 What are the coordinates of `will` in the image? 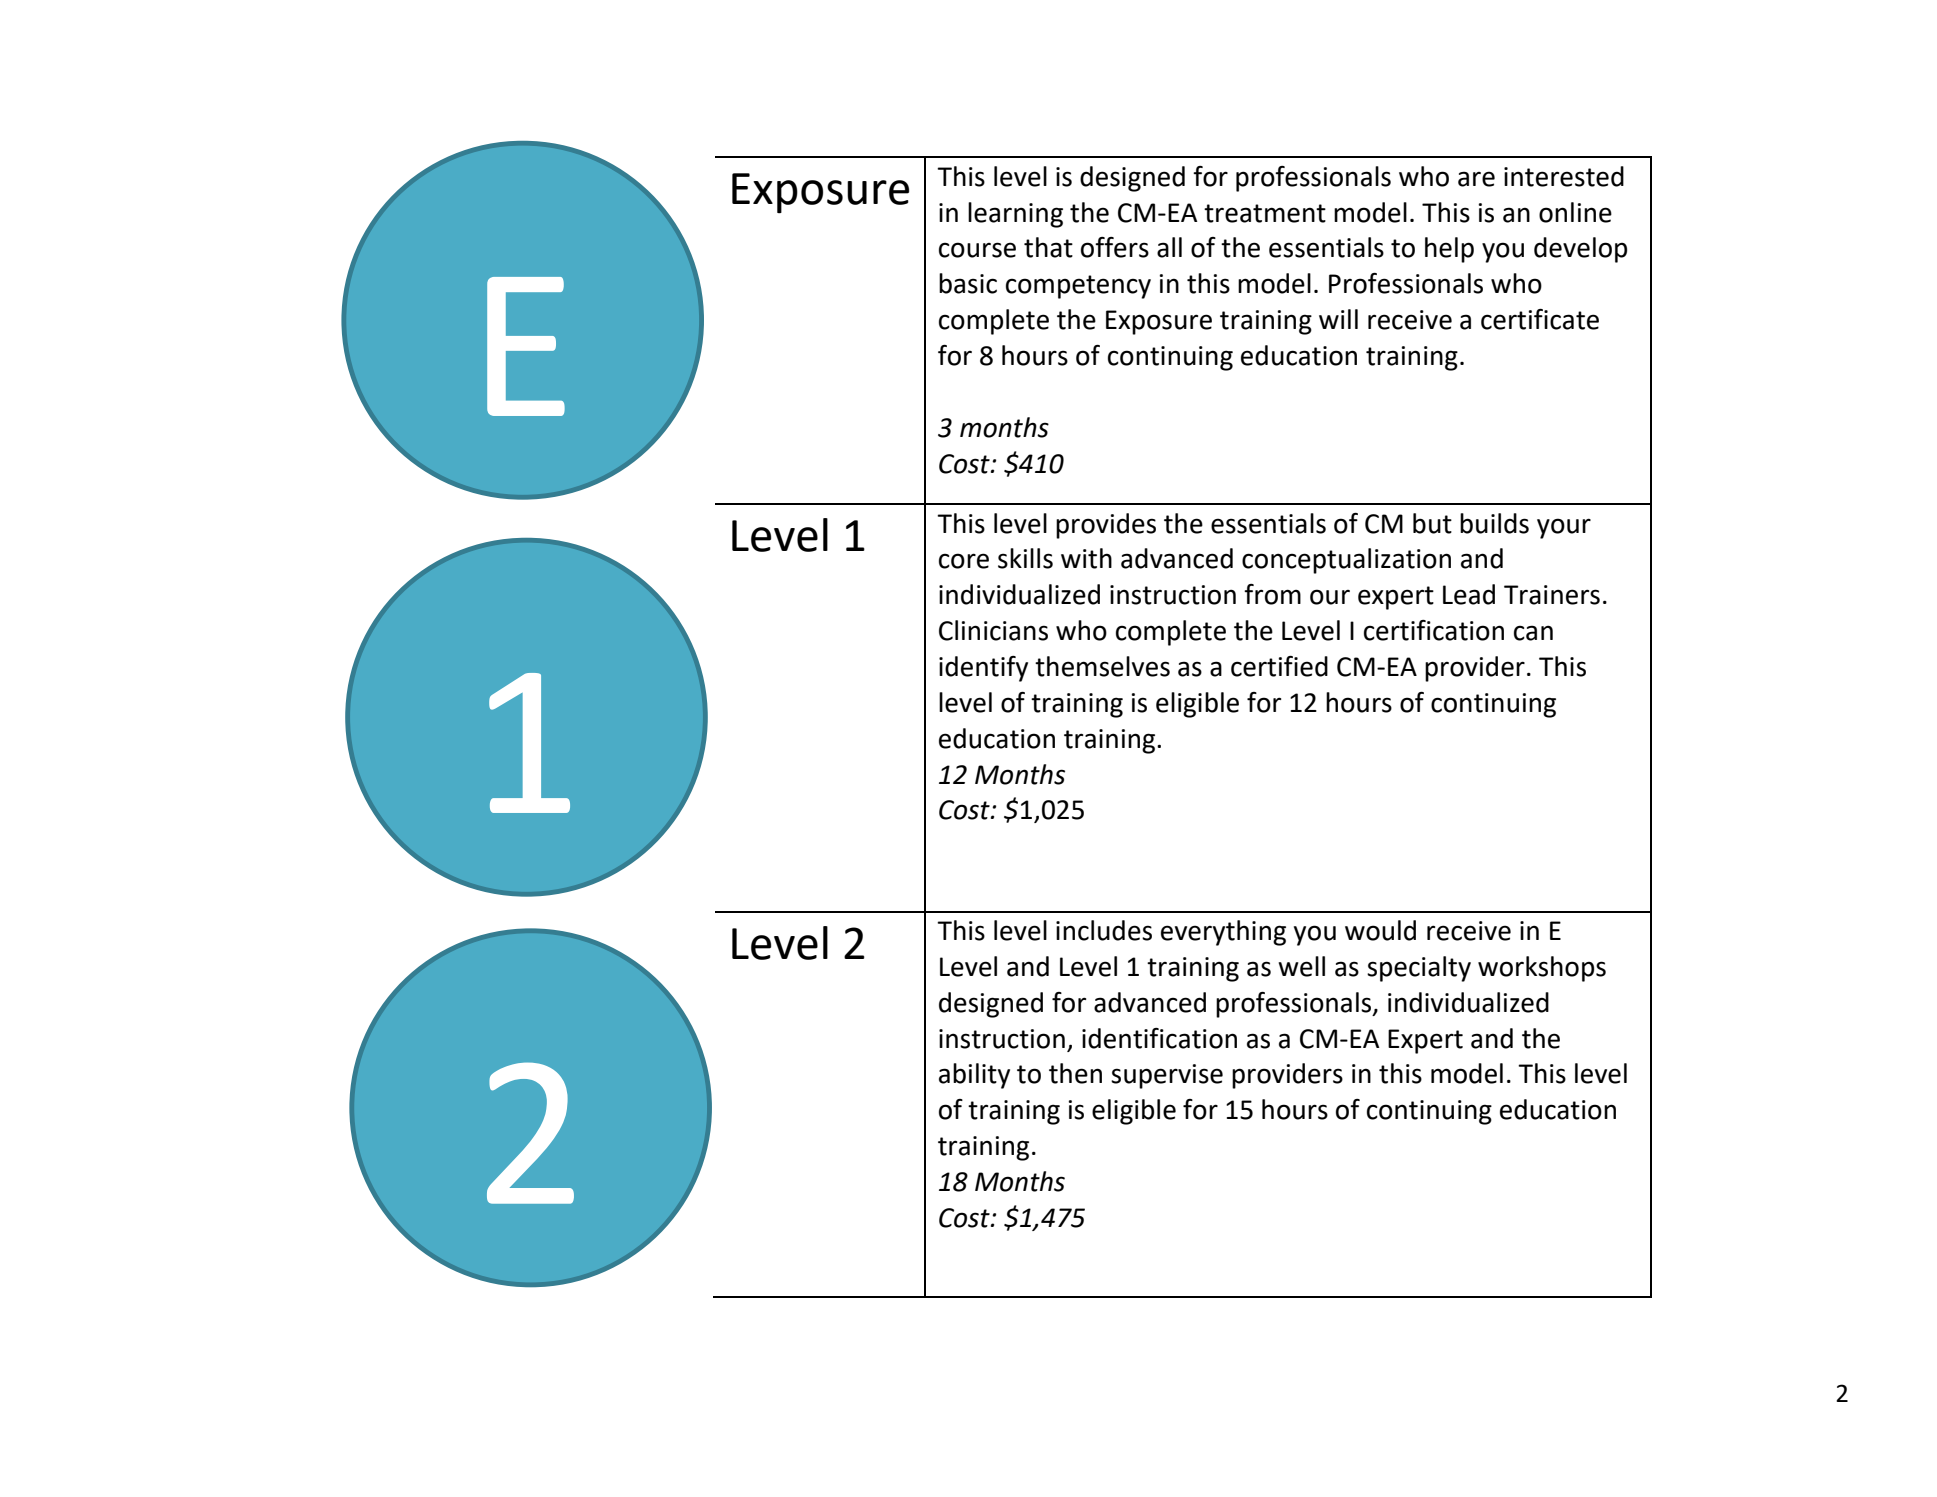 It's located at (1338, 319).
